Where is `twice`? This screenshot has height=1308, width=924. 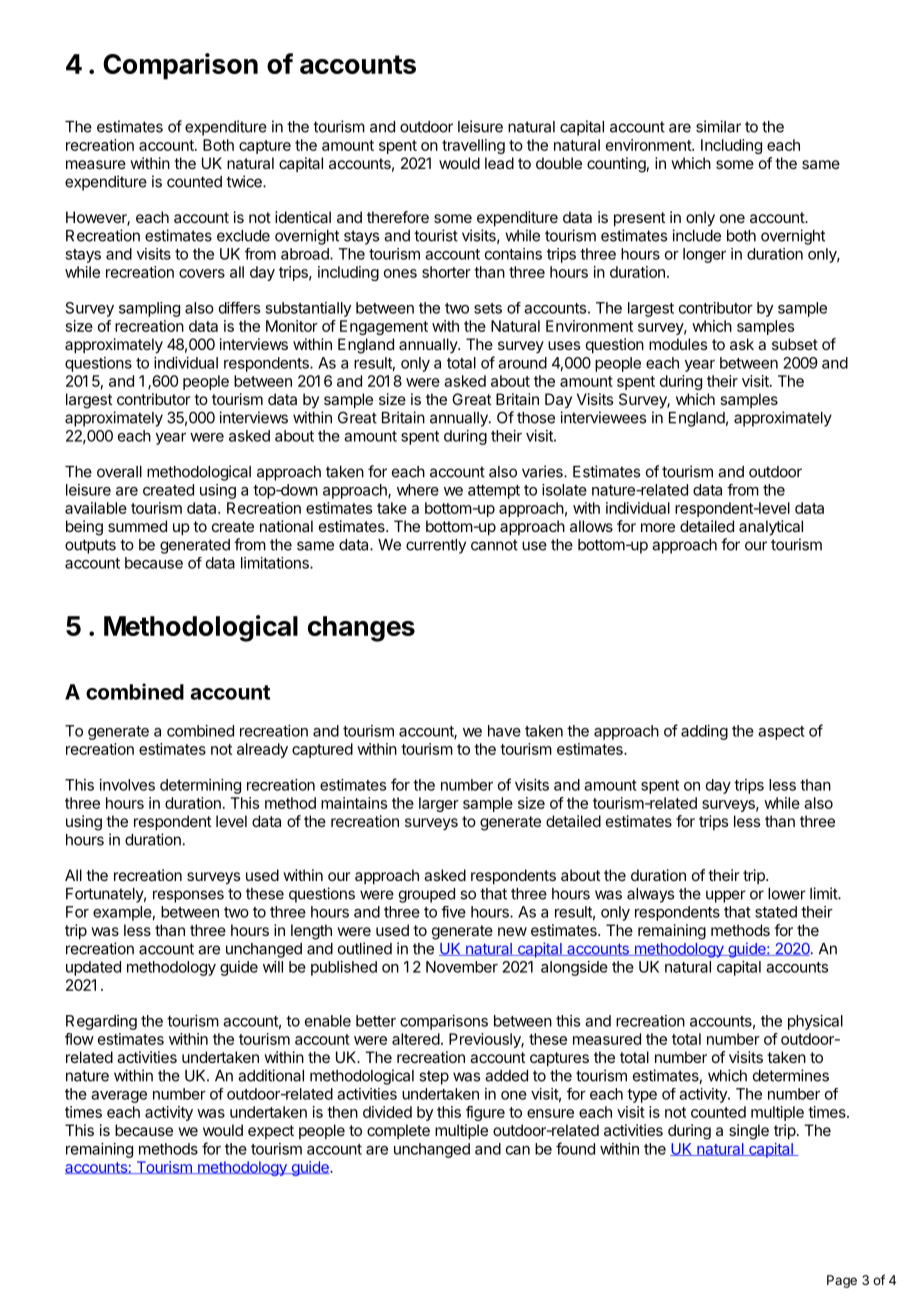 twice is located at coordinates (245, 181).
